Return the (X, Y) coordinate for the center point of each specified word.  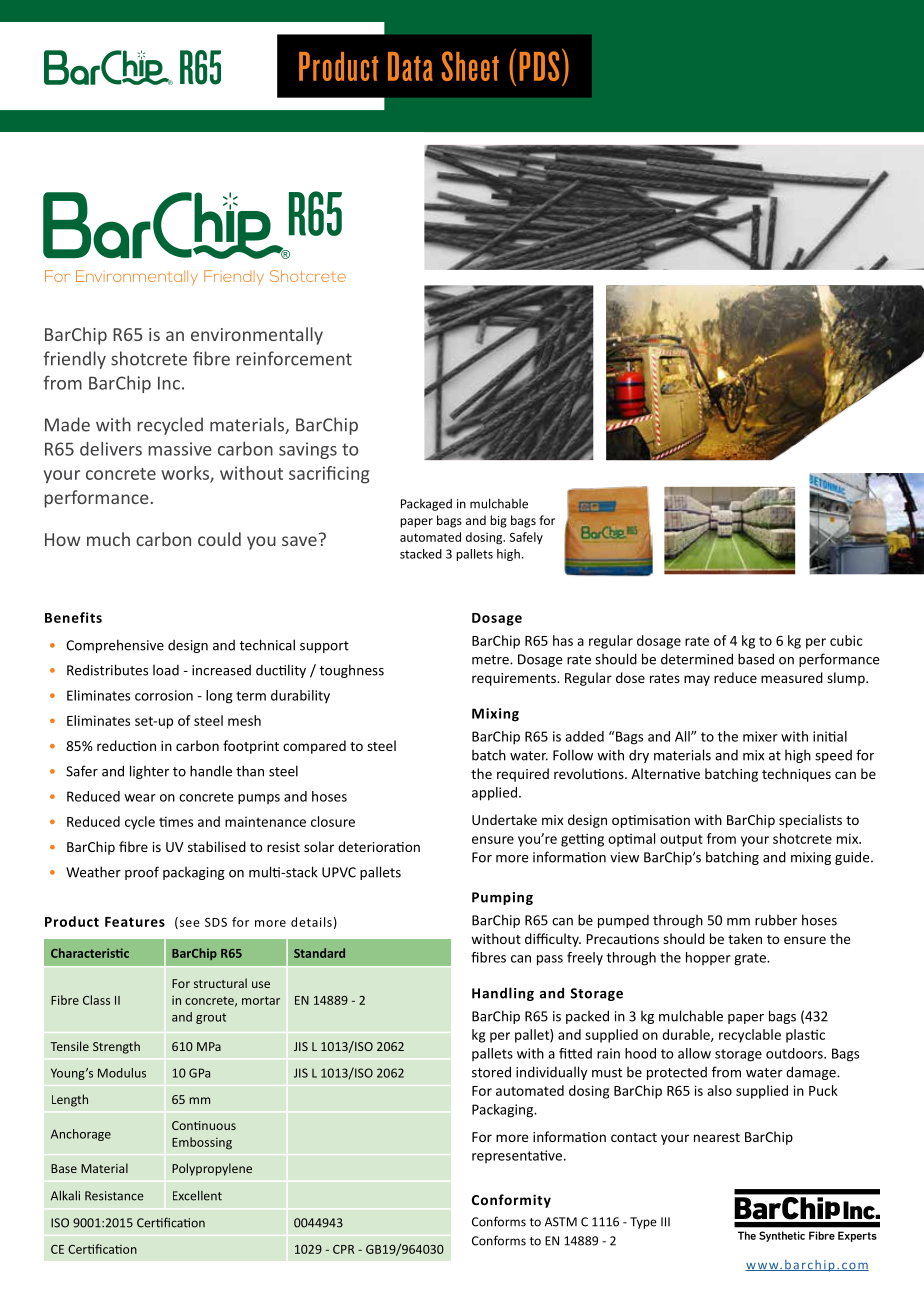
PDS (539, 66)
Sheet (470, 66)
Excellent (197, 1195)
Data (410, 66)
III (665, 1222)
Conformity (511, 1201)
